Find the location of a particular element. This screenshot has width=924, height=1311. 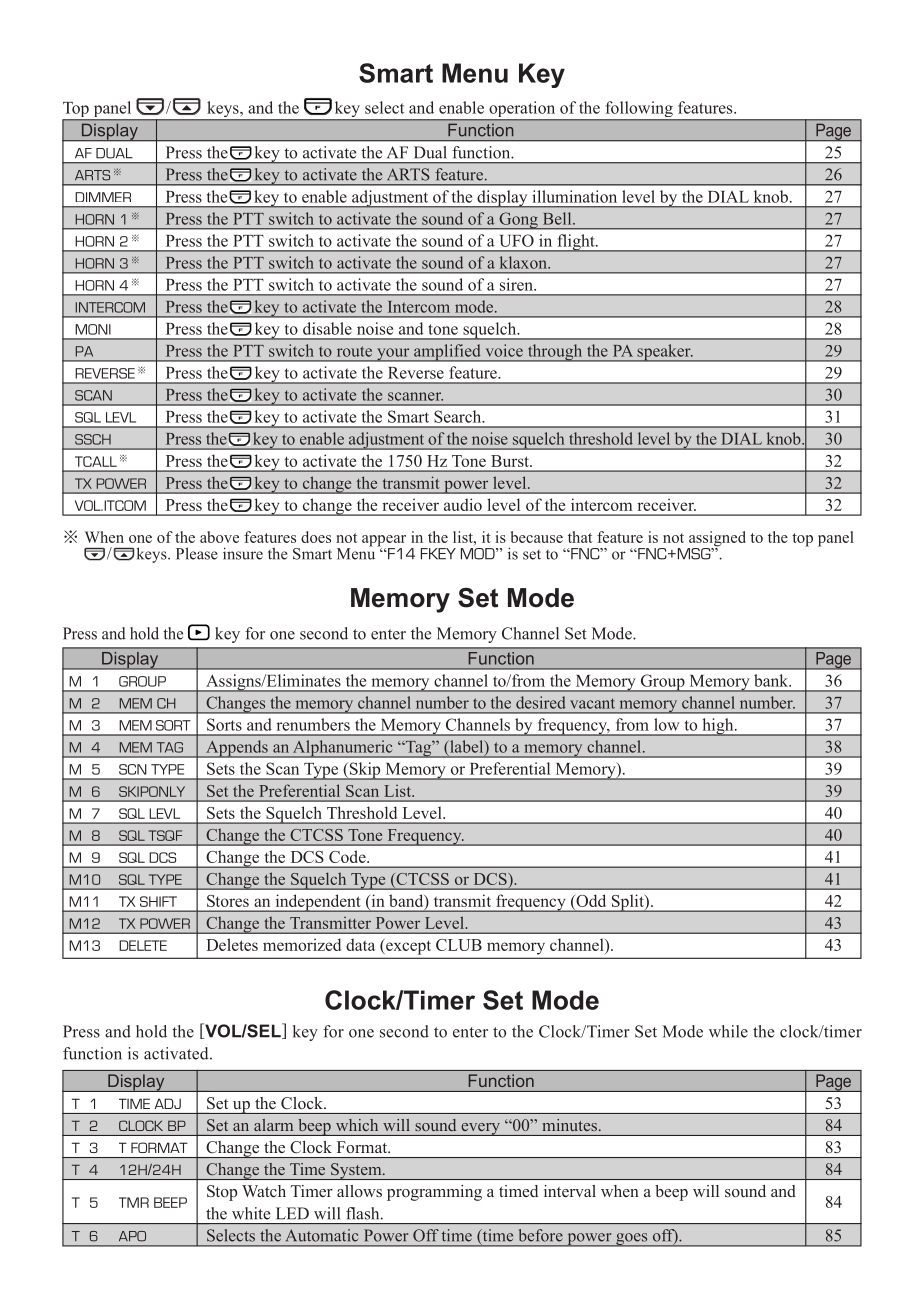

DIMMER is located at coordinates (103, 197).
